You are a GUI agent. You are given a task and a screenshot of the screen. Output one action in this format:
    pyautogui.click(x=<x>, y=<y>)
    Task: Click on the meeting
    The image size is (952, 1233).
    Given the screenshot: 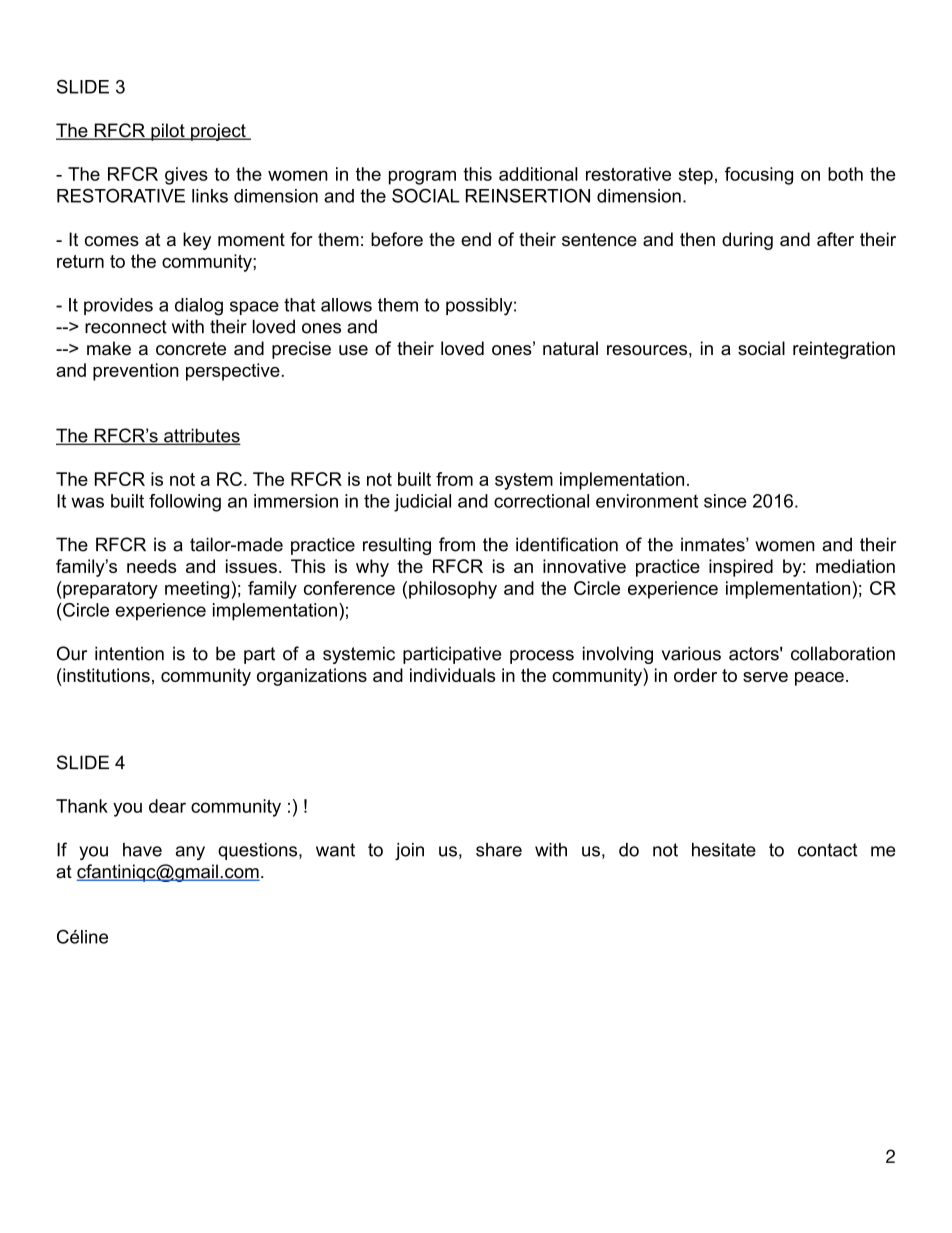 What is the action you would take?
    pyautogui.click(x=198, y=590)
